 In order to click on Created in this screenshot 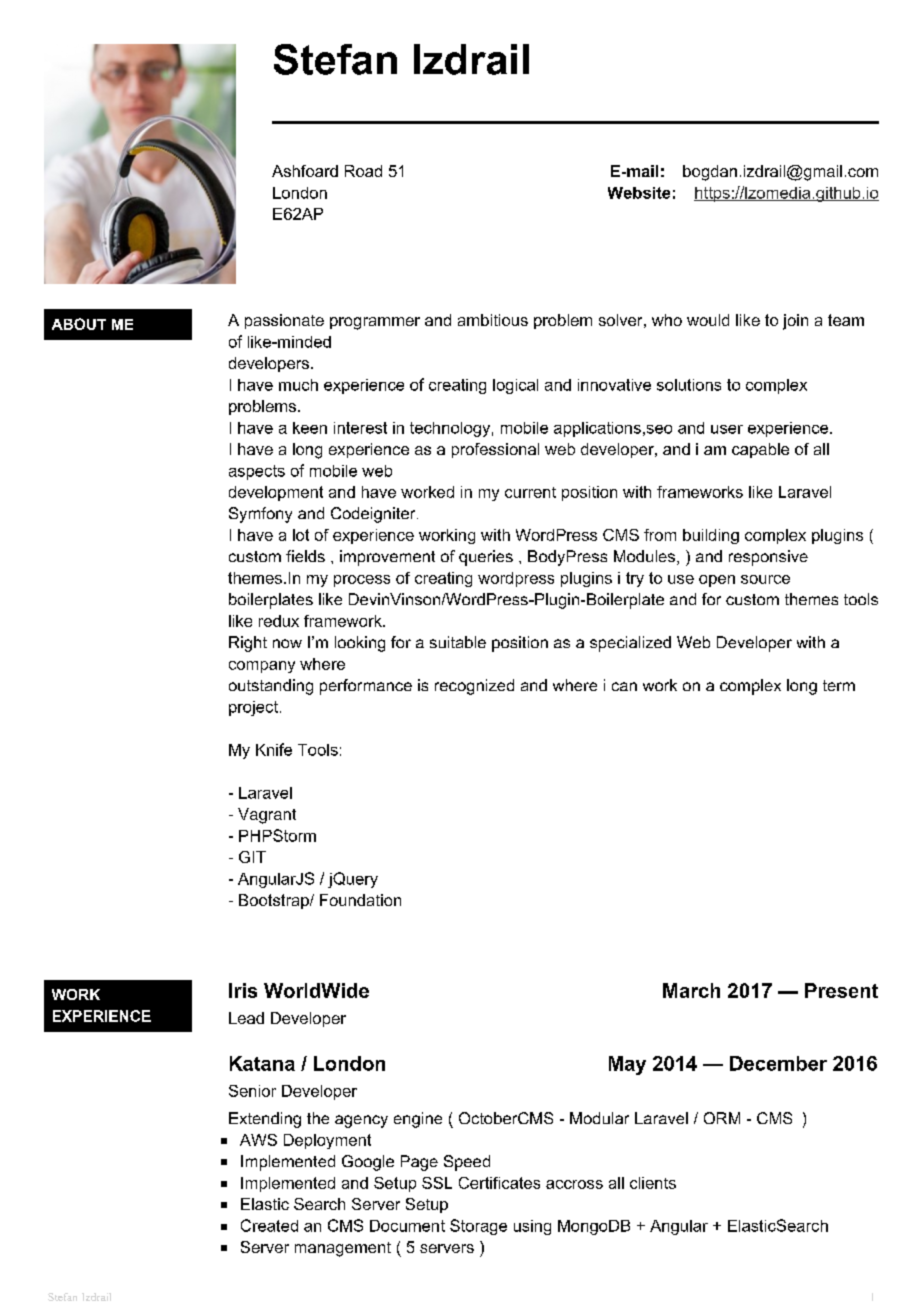, I will do `click(269, 1225)`.
